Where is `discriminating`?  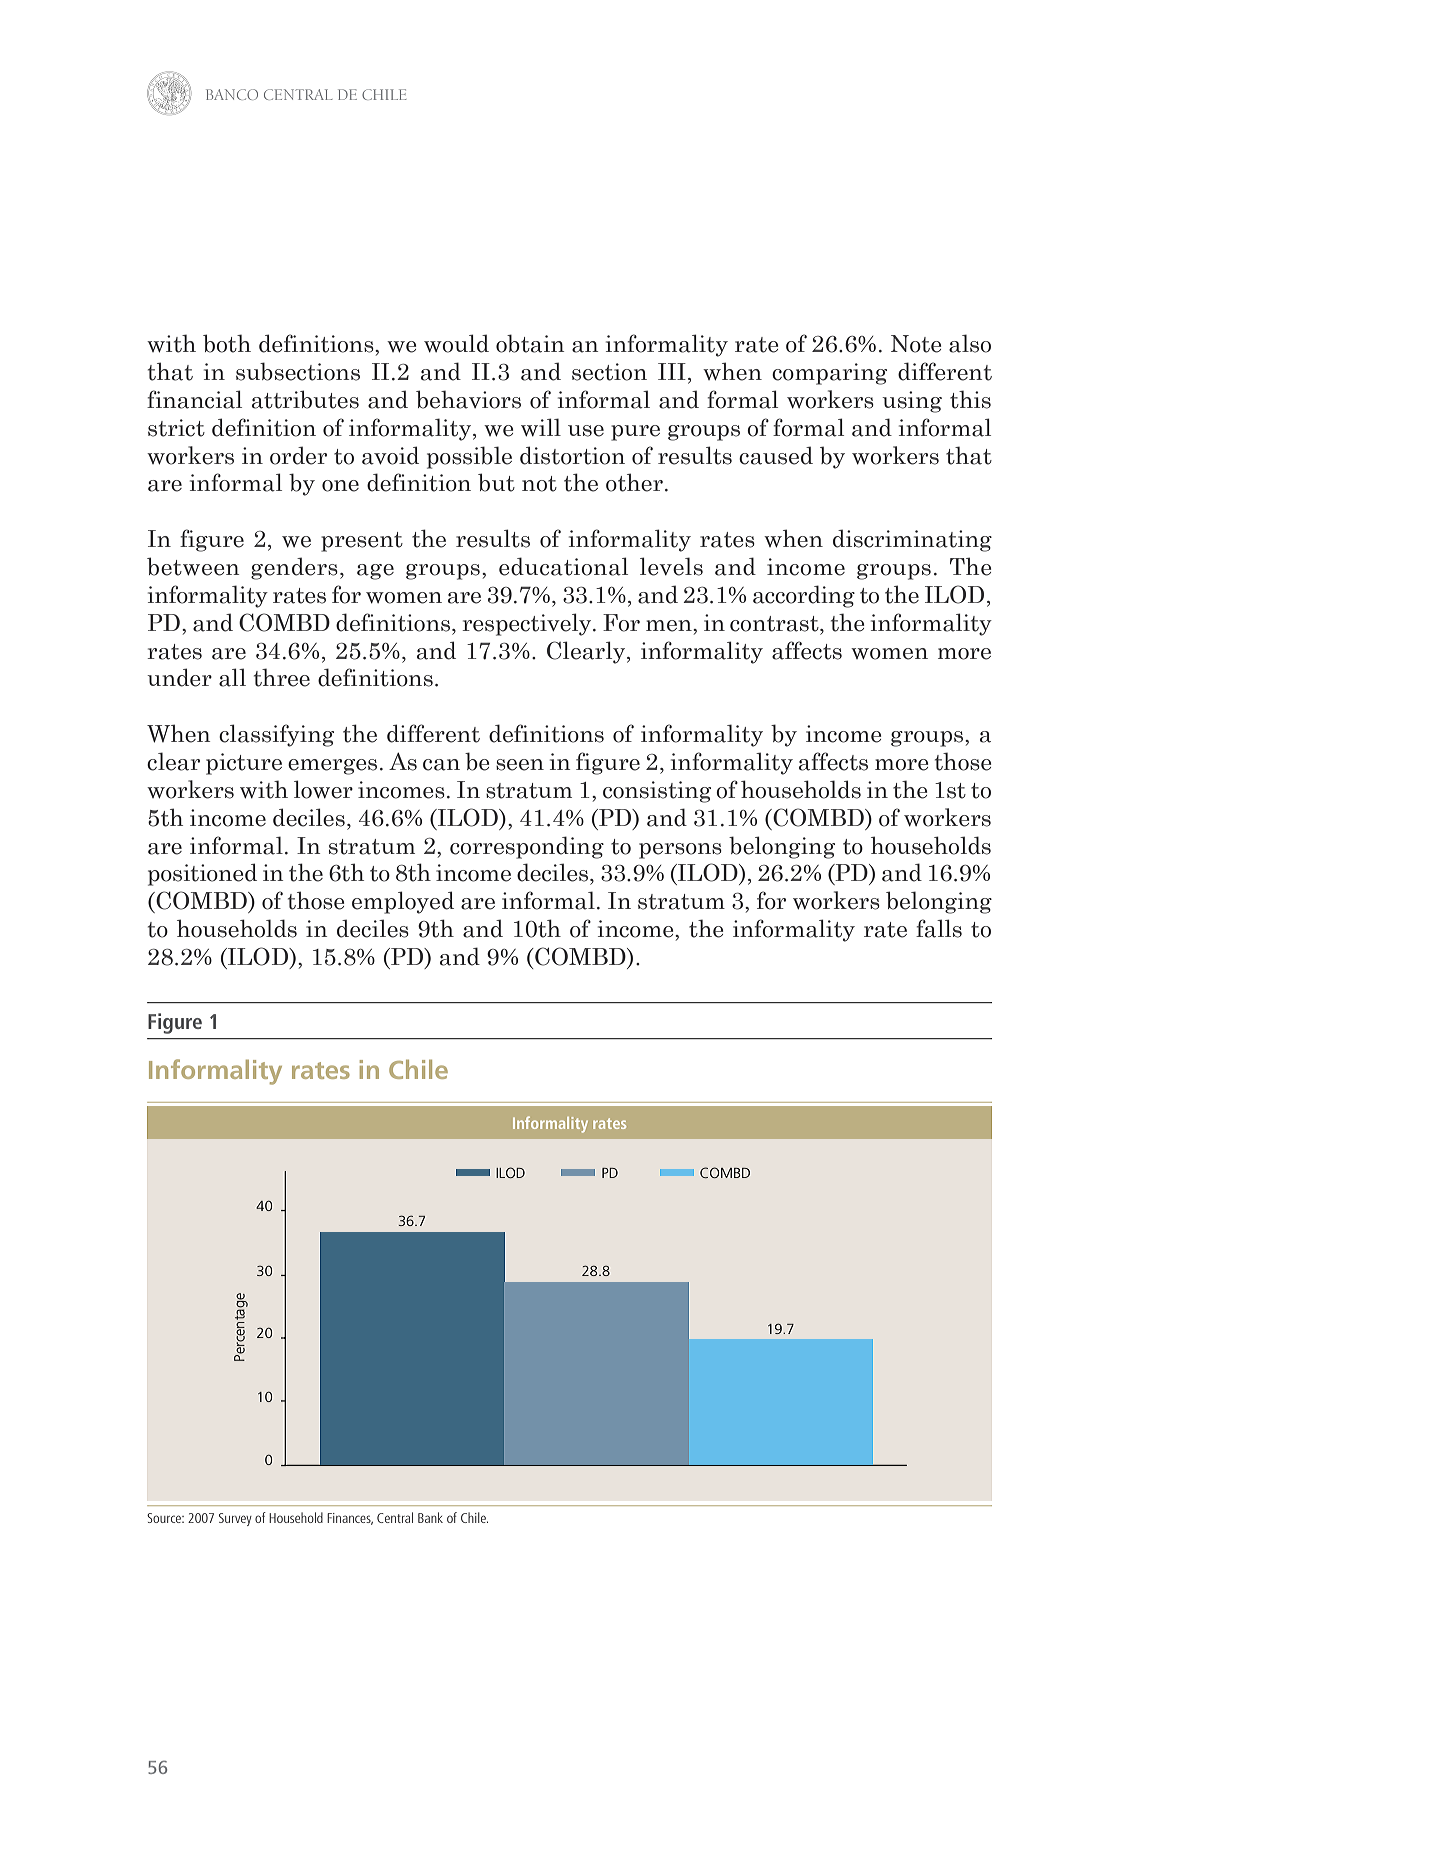 discriminating is located at coordinates (912, 540).
